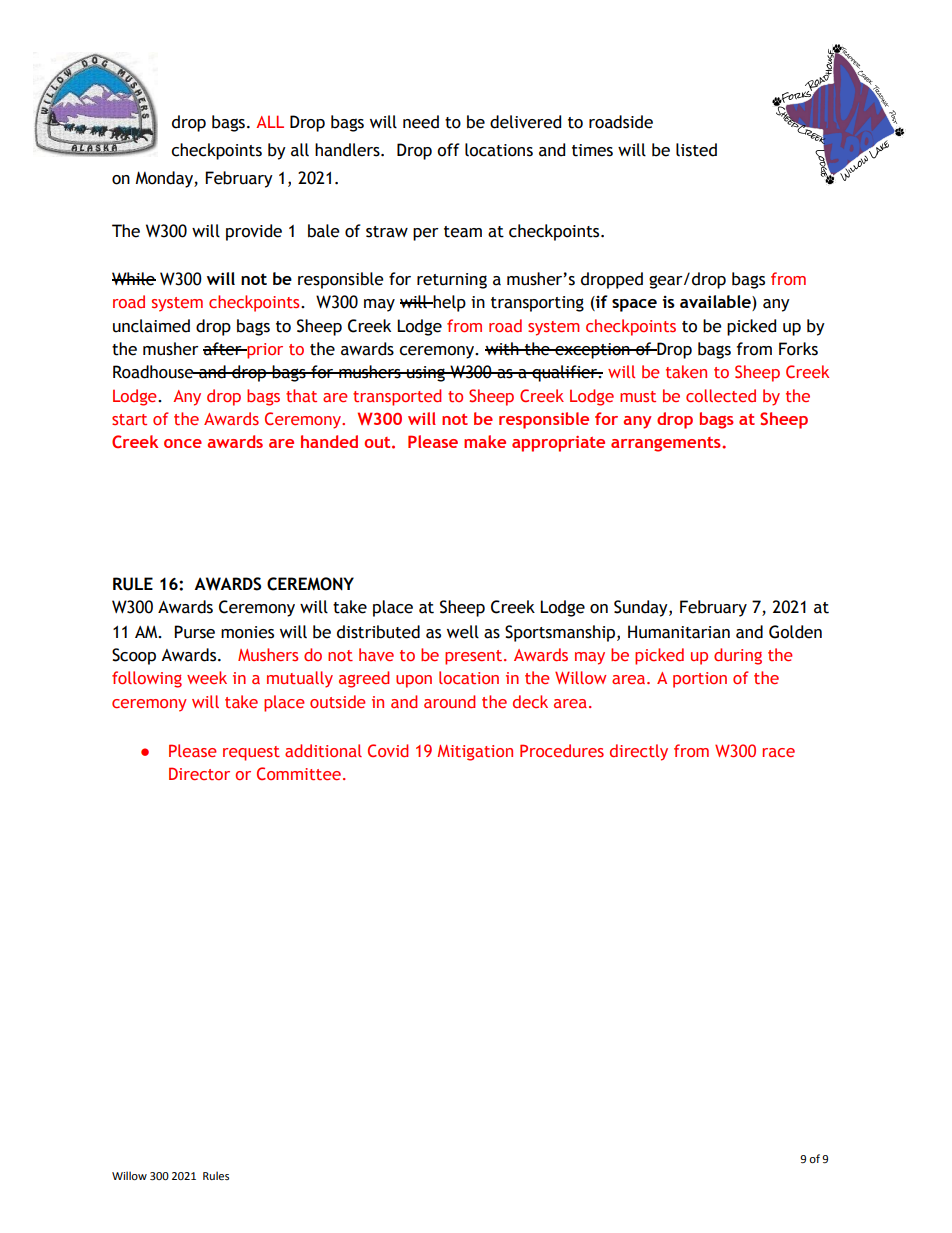  What do you see at coordinates (503, 349) in the screenshot?
I see `with` at bounding box center [503, 349].
